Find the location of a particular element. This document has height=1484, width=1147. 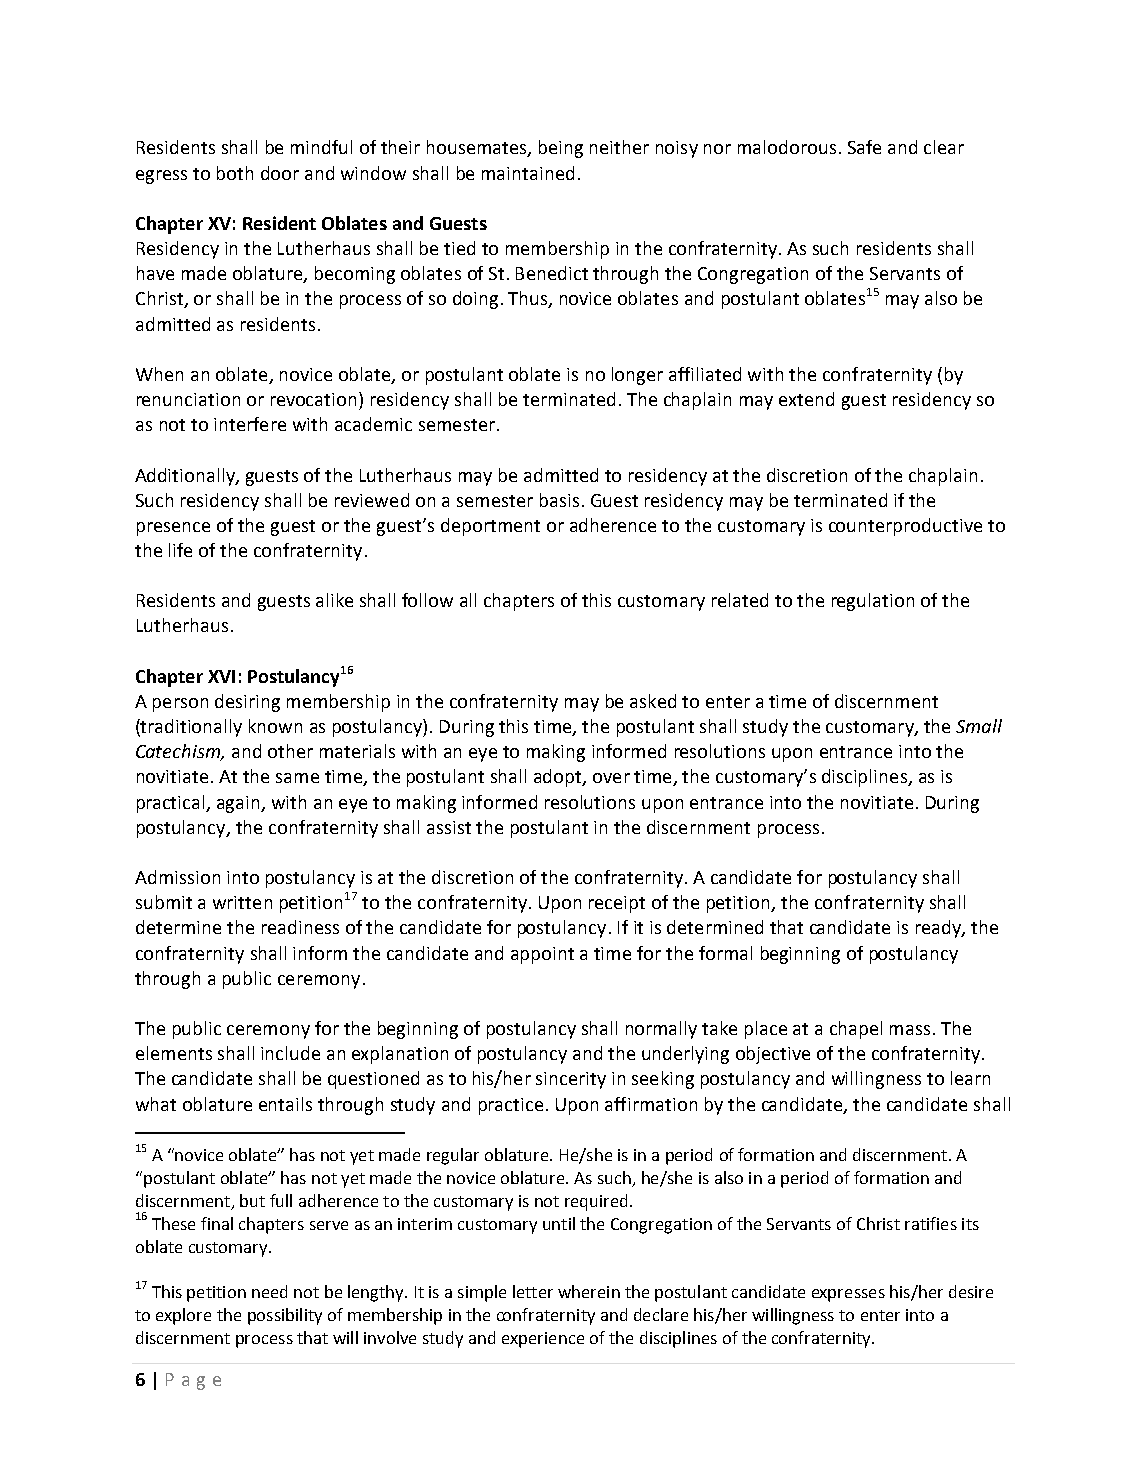

experience is located at coordinates (543, 1340).
